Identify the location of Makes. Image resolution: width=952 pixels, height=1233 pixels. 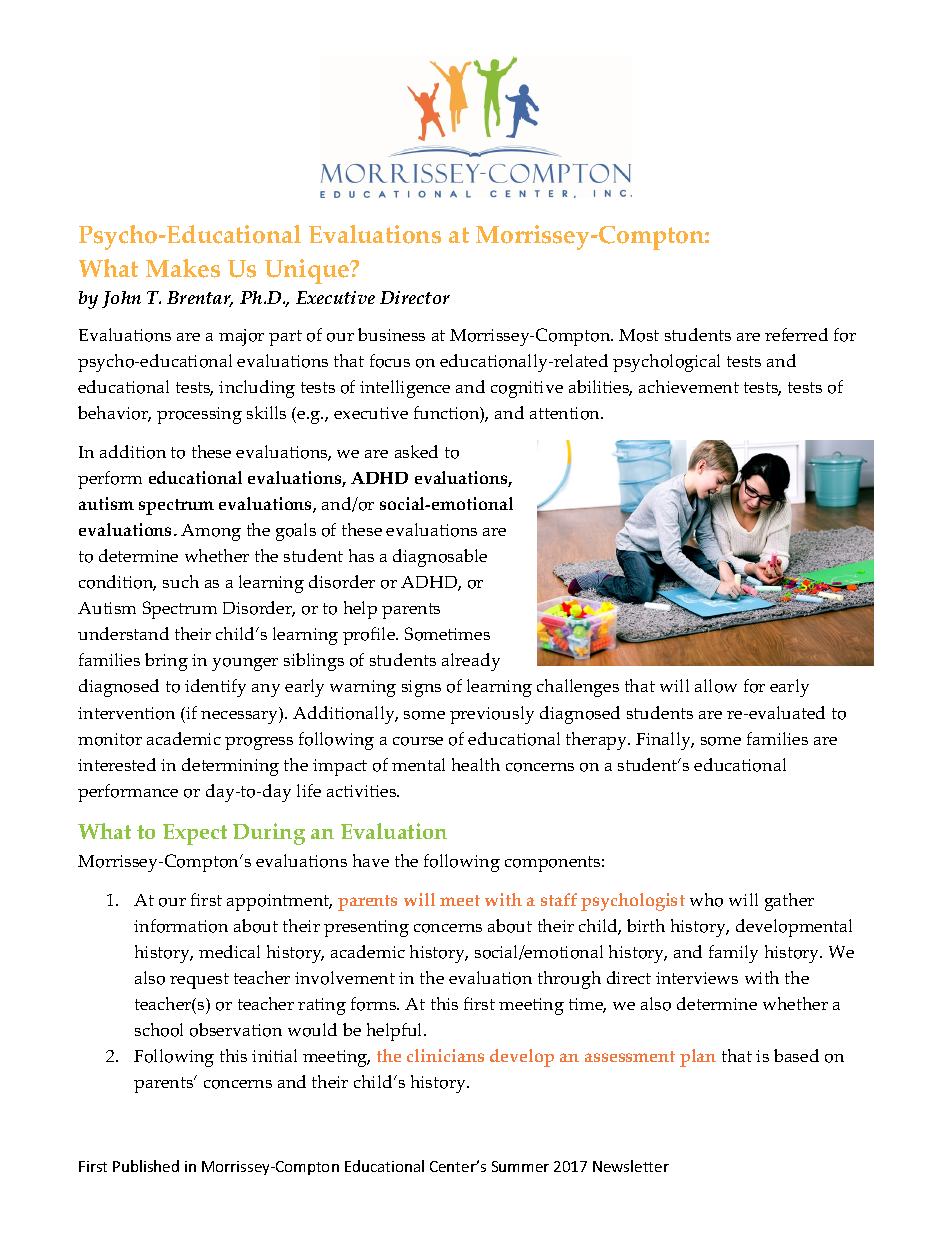
(183, 268).
